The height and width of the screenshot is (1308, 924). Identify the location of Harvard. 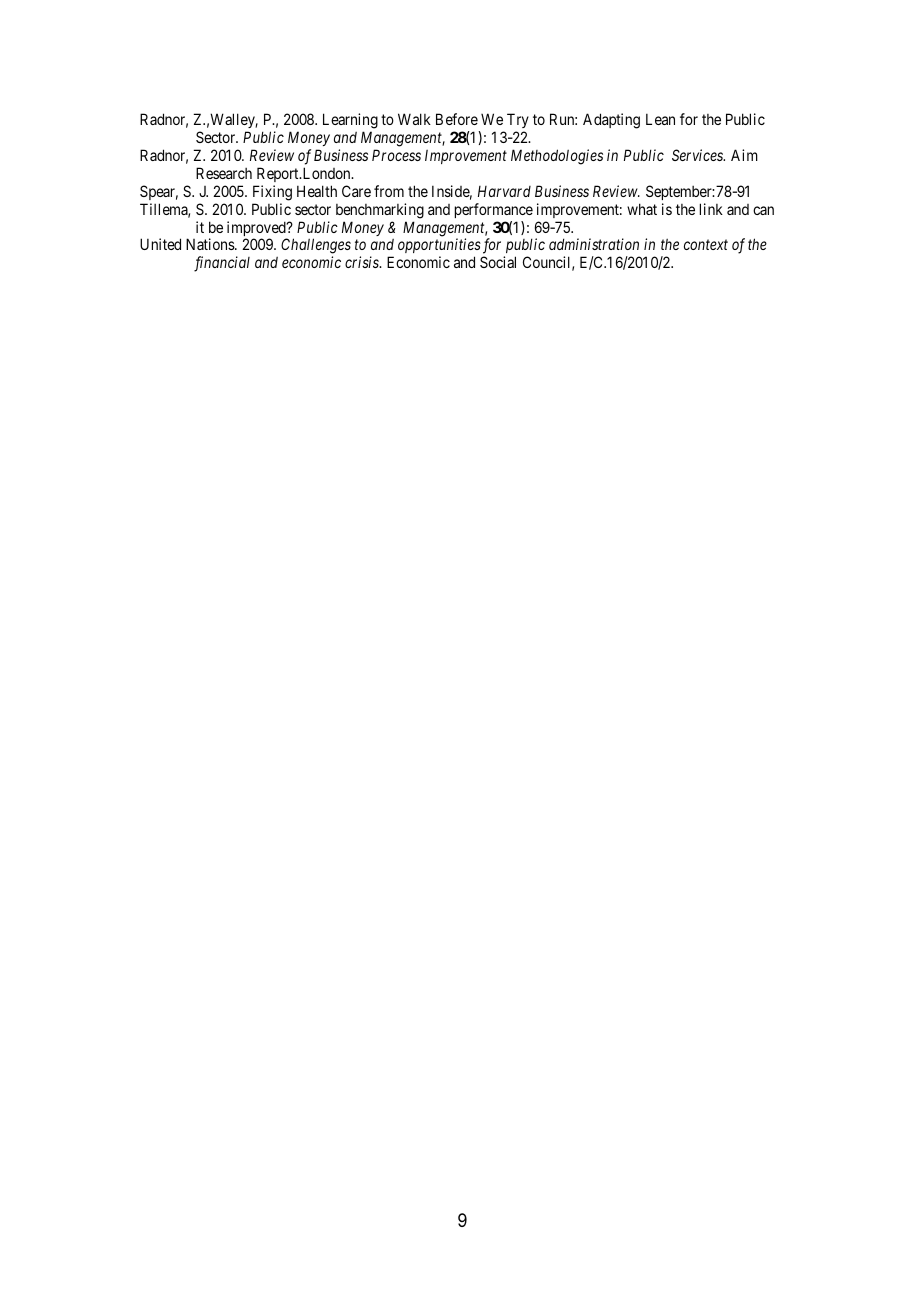
(504, 191).
